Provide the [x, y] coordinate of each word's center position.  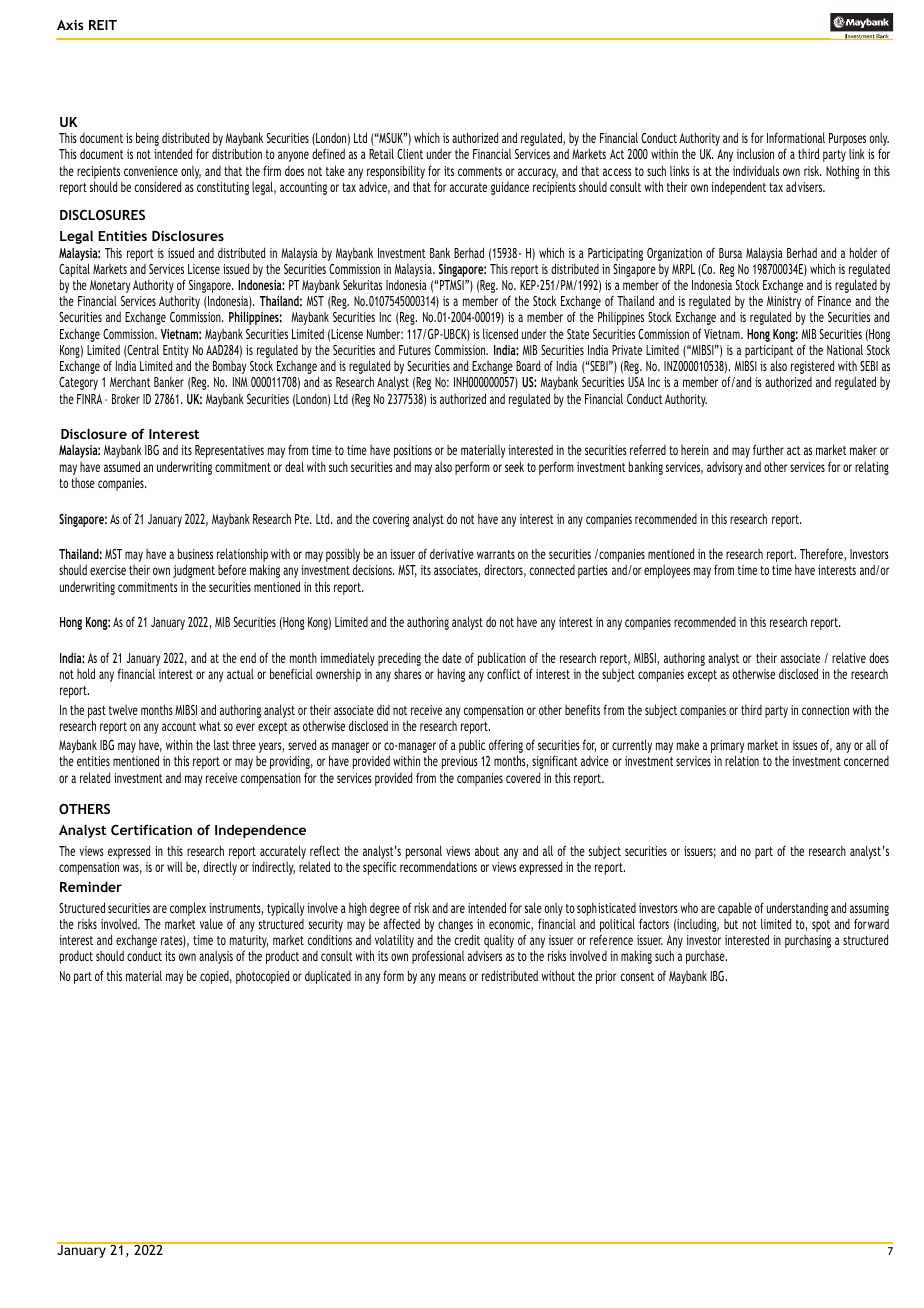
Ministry [784, 304]
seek [514, 466]
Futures [415, 350]
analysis [216, 957]
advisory [725, 468]
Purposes [847, 141]
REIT [103, 25]
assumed [122, 466]
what [210, 725]
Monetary [110, 286]
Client [410, 154]
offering [506, 747]
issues [805, 745]
